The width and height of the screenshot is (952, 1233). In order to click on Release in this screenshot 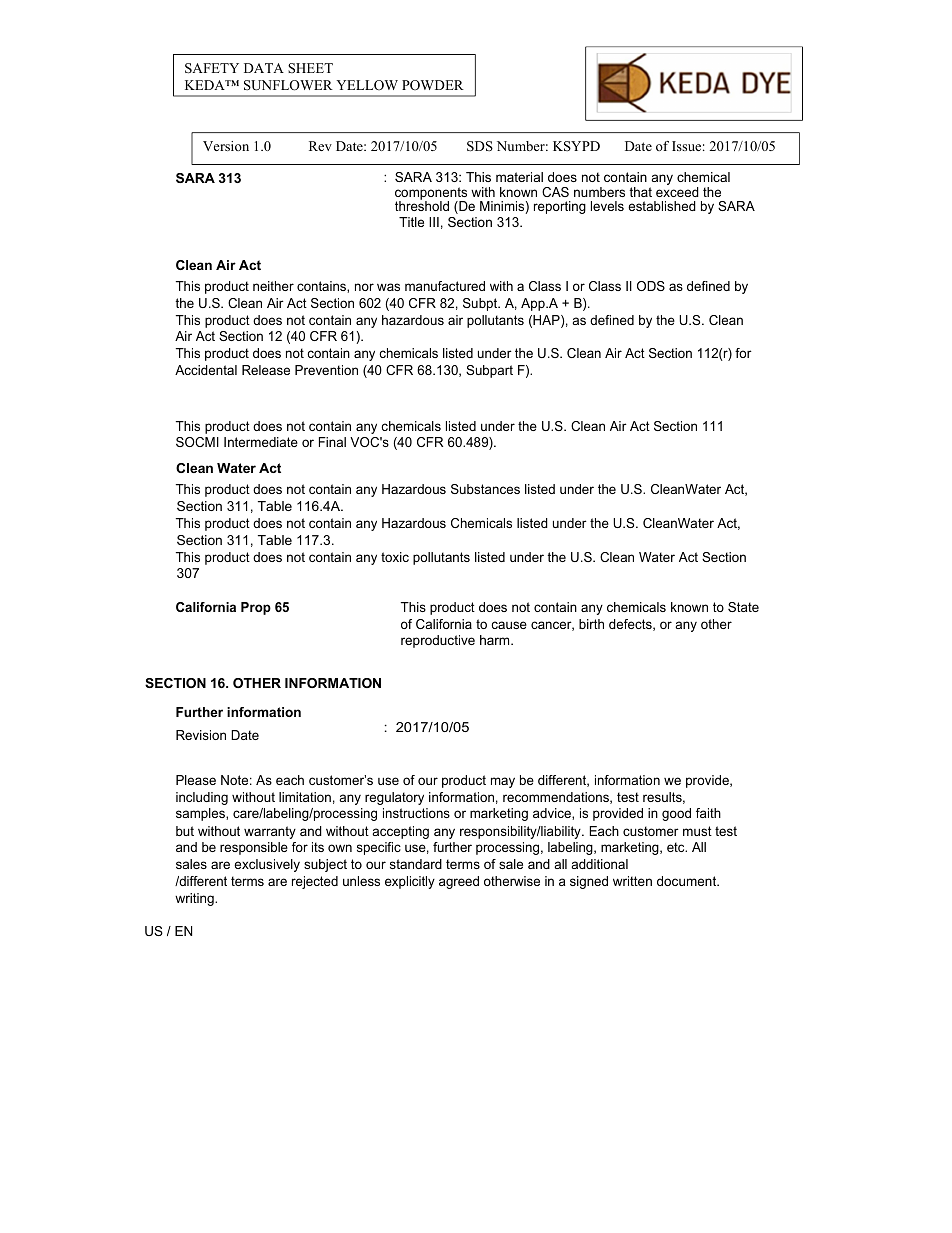, I will do `click(266, 370)`.
